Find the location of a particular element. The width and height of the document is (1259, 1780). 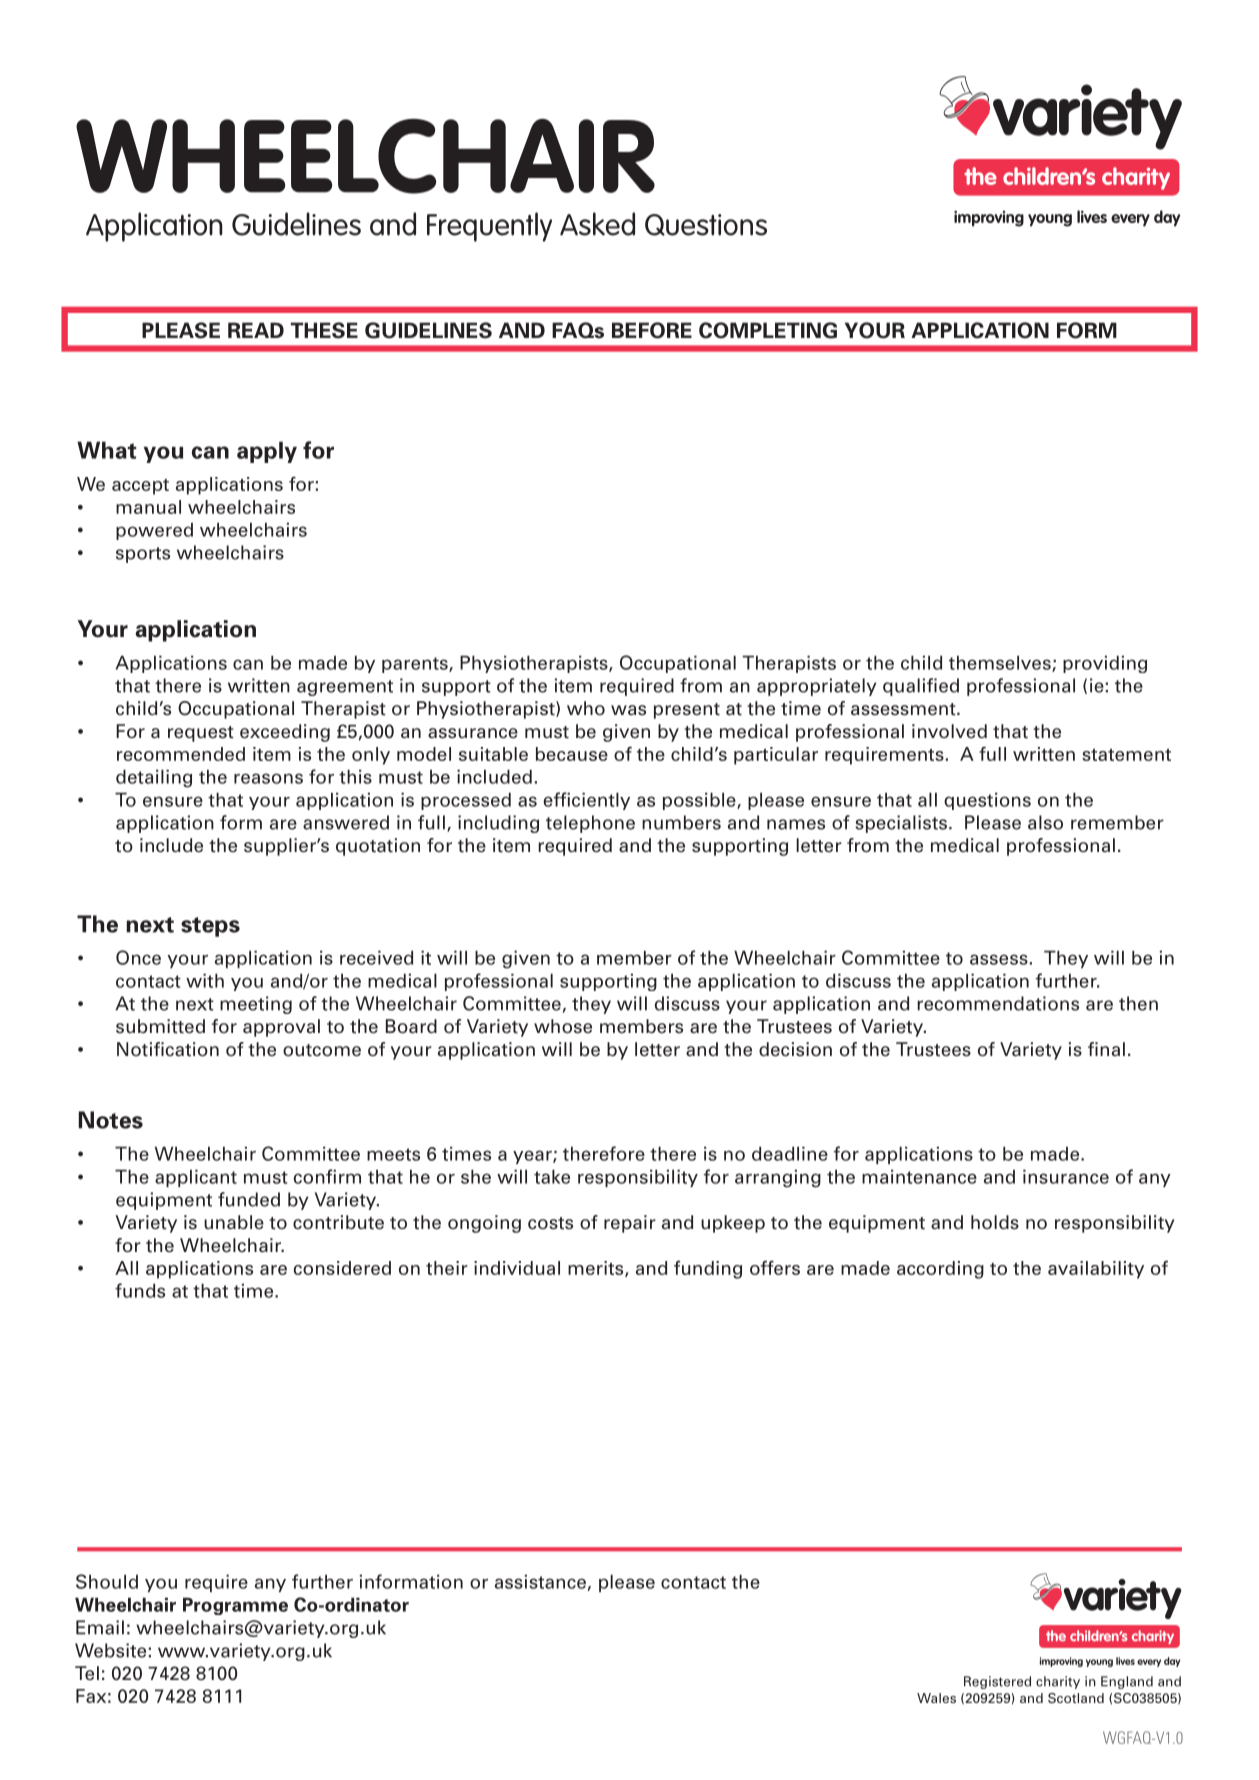

Programme is located at coordinates (235, 1606).
